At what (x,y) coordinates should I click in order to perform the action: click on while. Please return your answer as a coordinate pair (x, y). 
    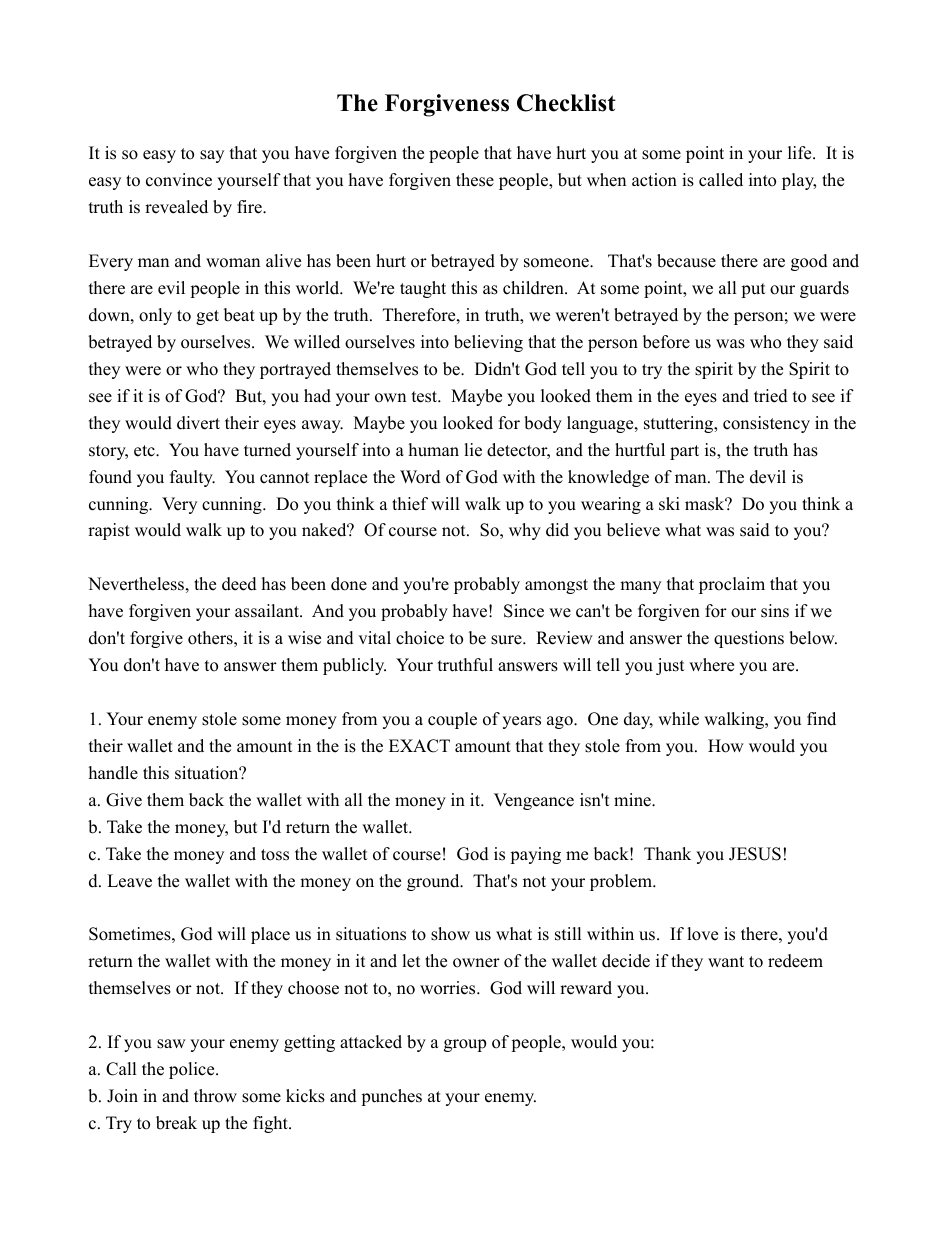
    Looking at the image, I should click on (678, 719).
